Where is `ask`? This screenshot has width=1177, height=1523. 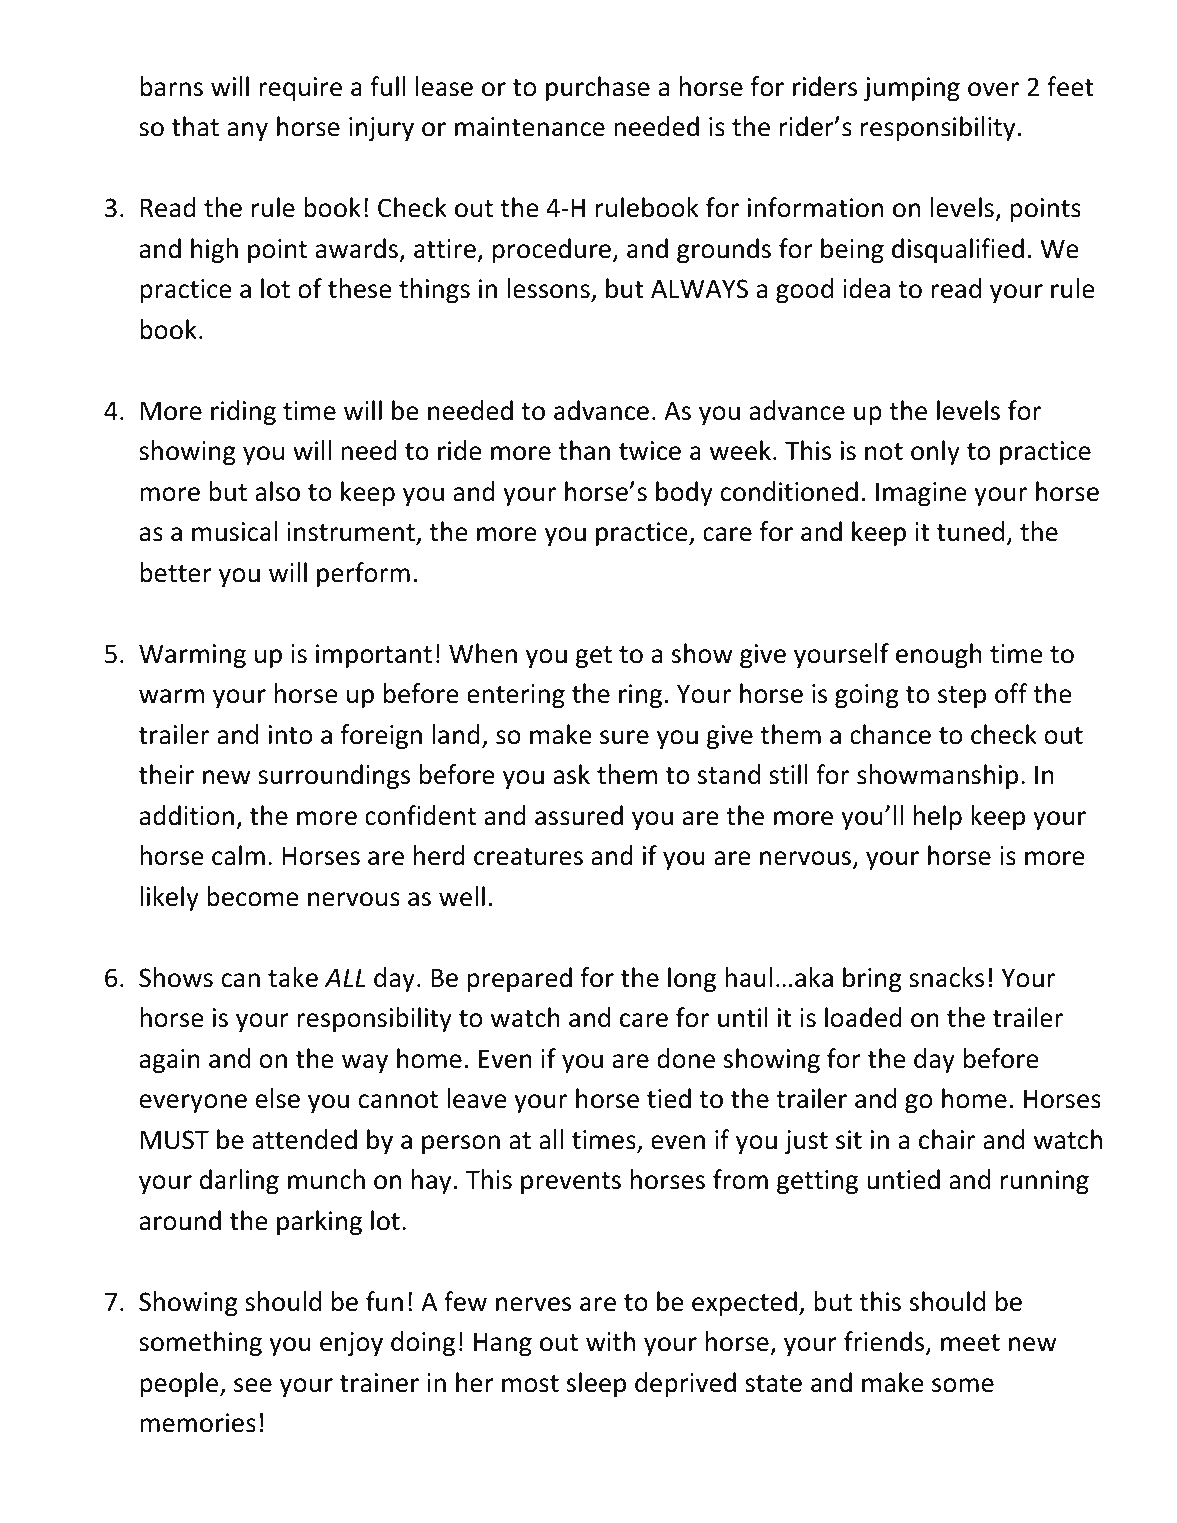
ask is located at coordinates (571, 774).
